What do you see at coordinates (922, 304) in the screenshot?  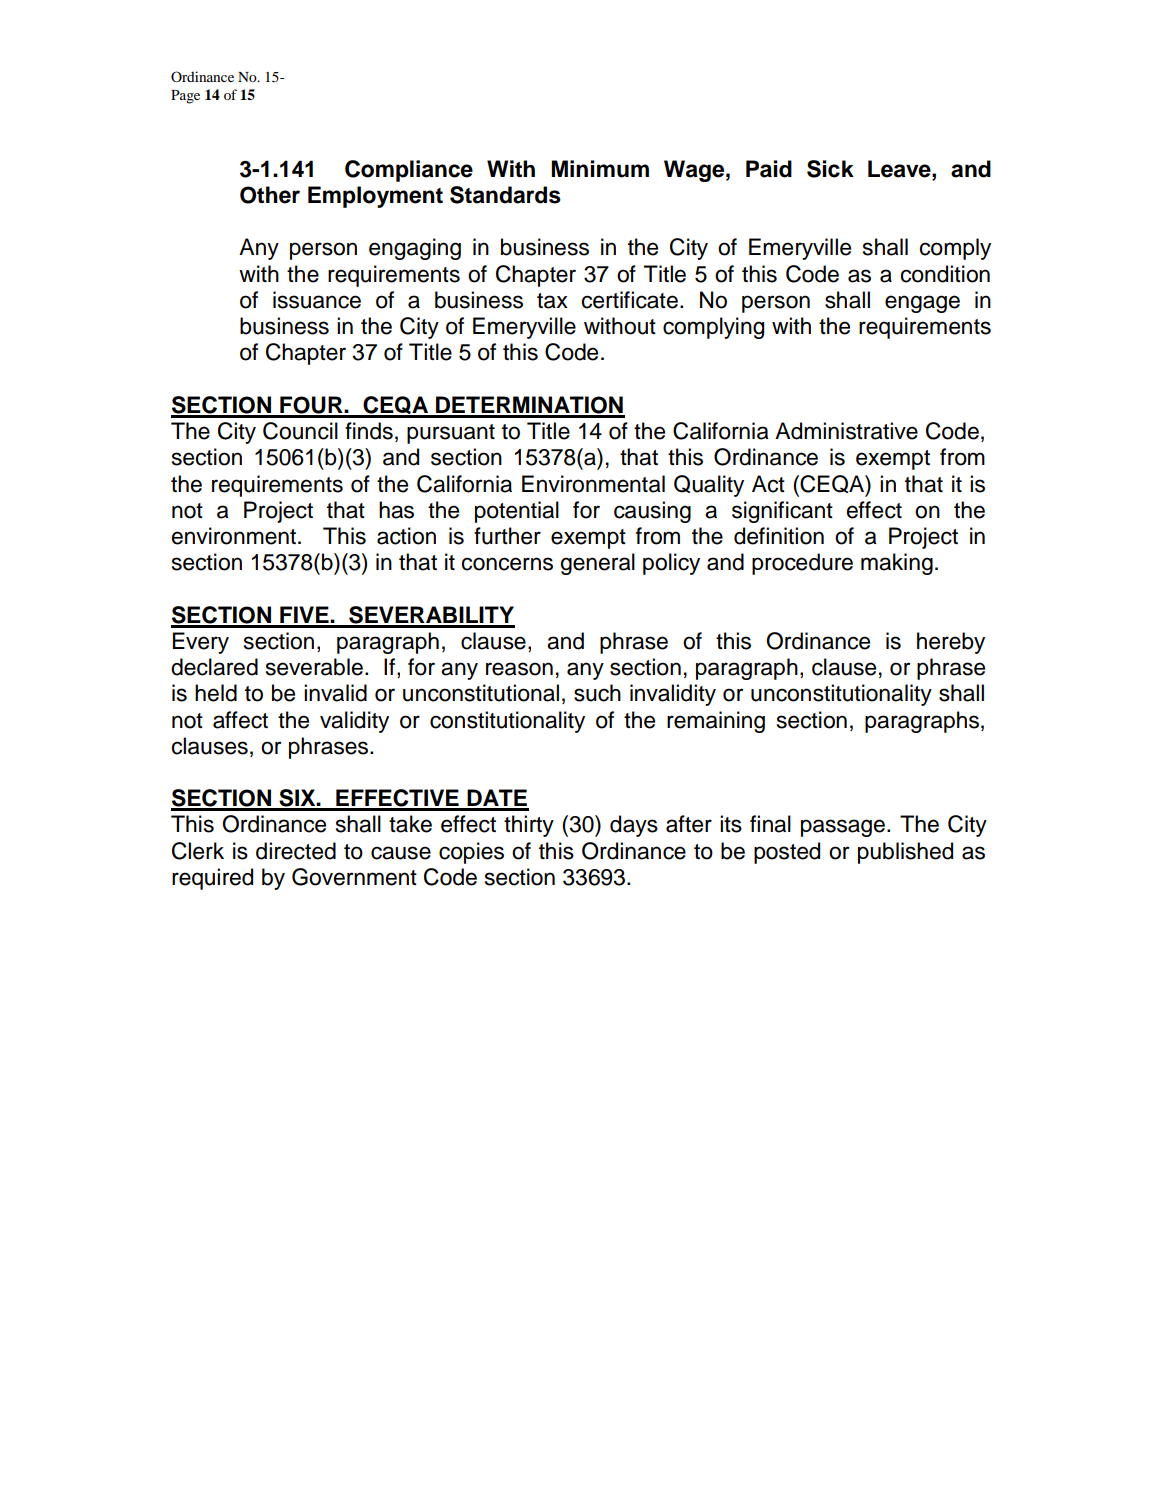 I see `engage` at bounding box center [922, 304].
